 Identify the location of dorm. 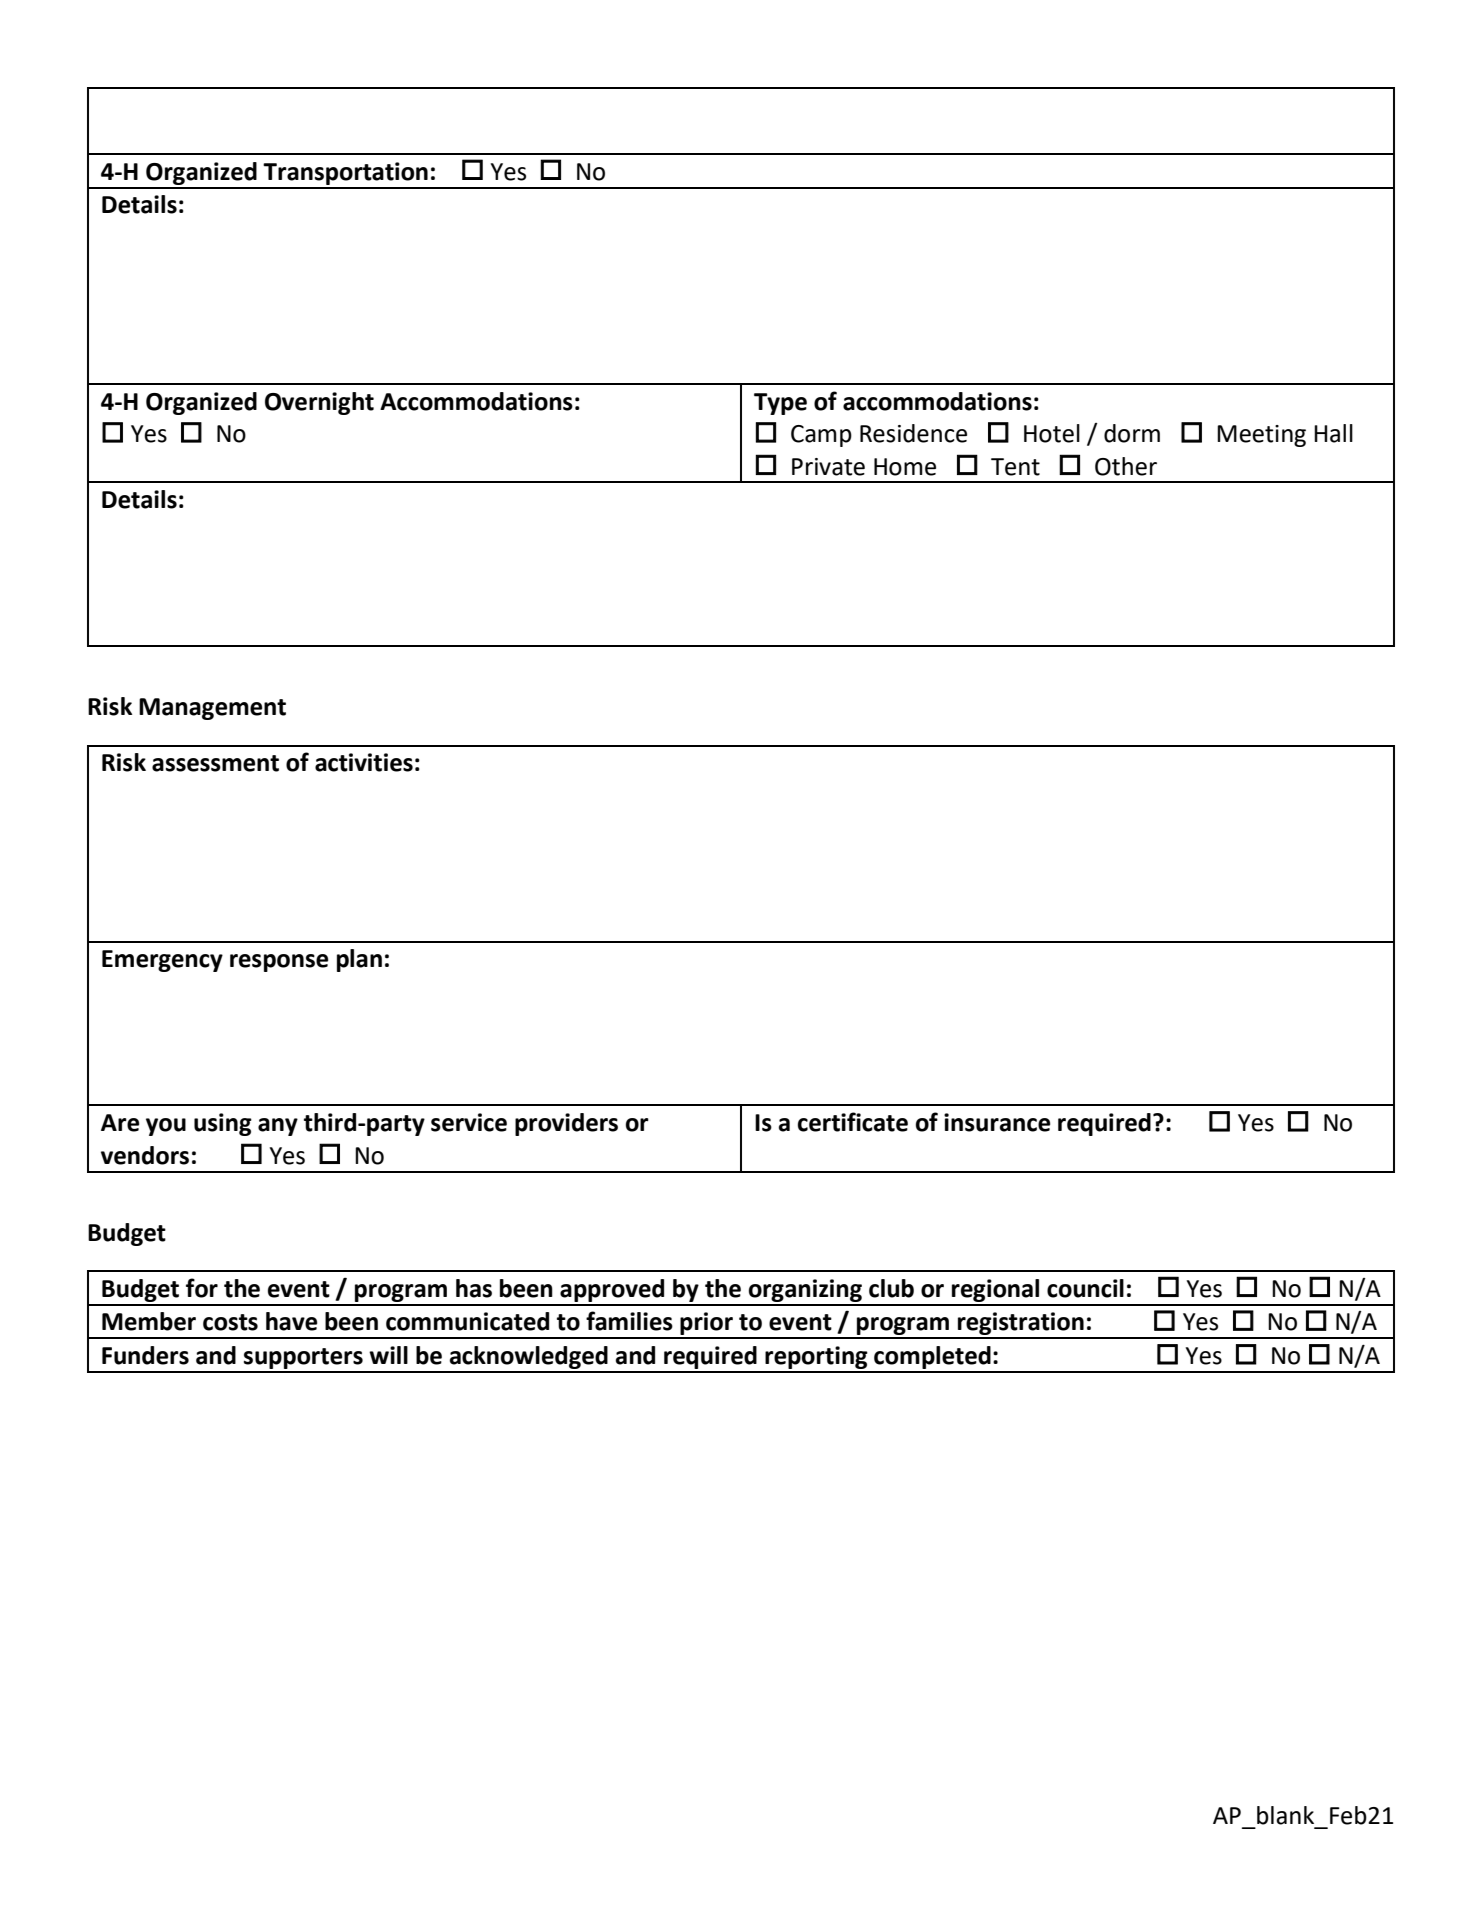
(1132, 433).
